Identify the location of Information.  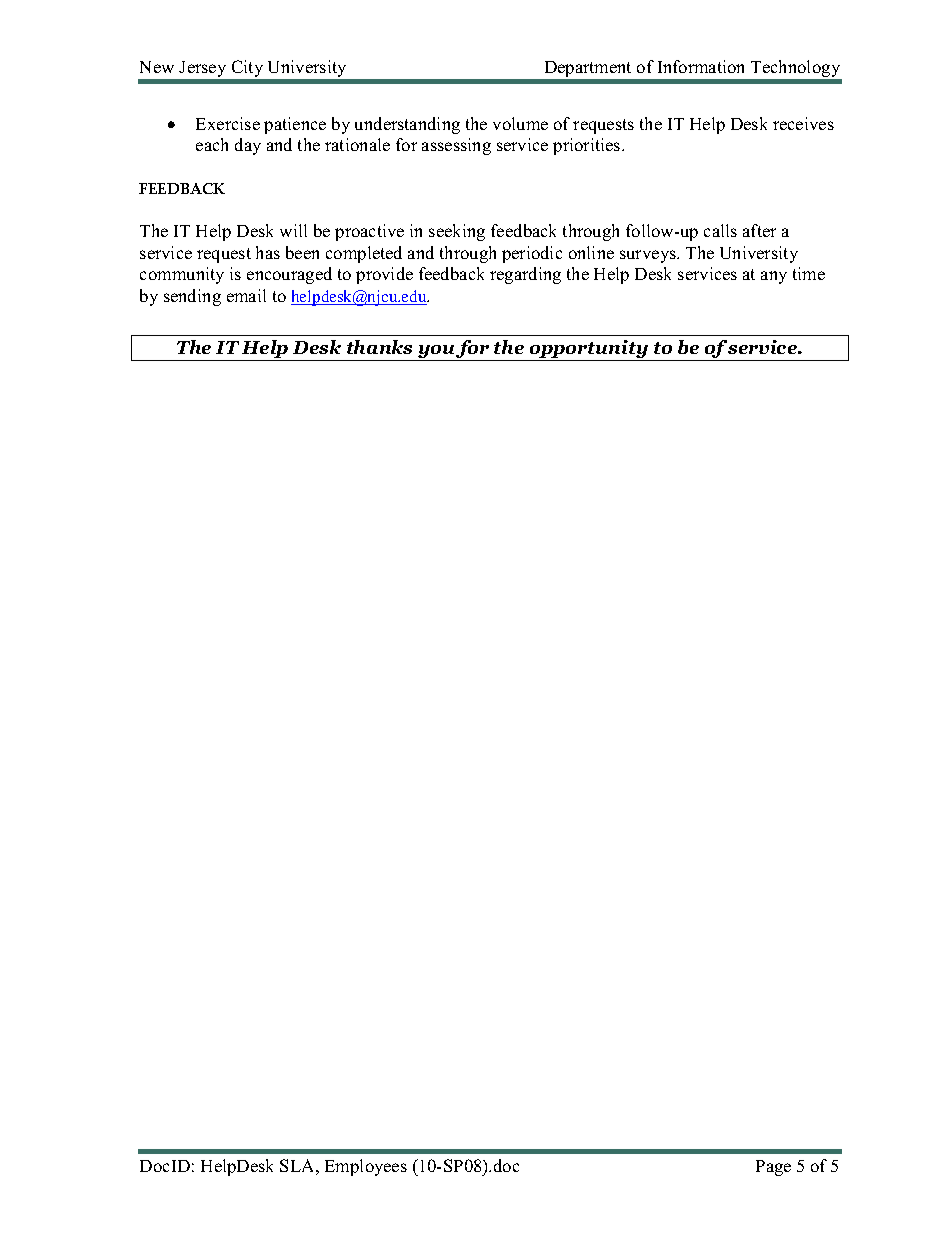
(701, 66).
